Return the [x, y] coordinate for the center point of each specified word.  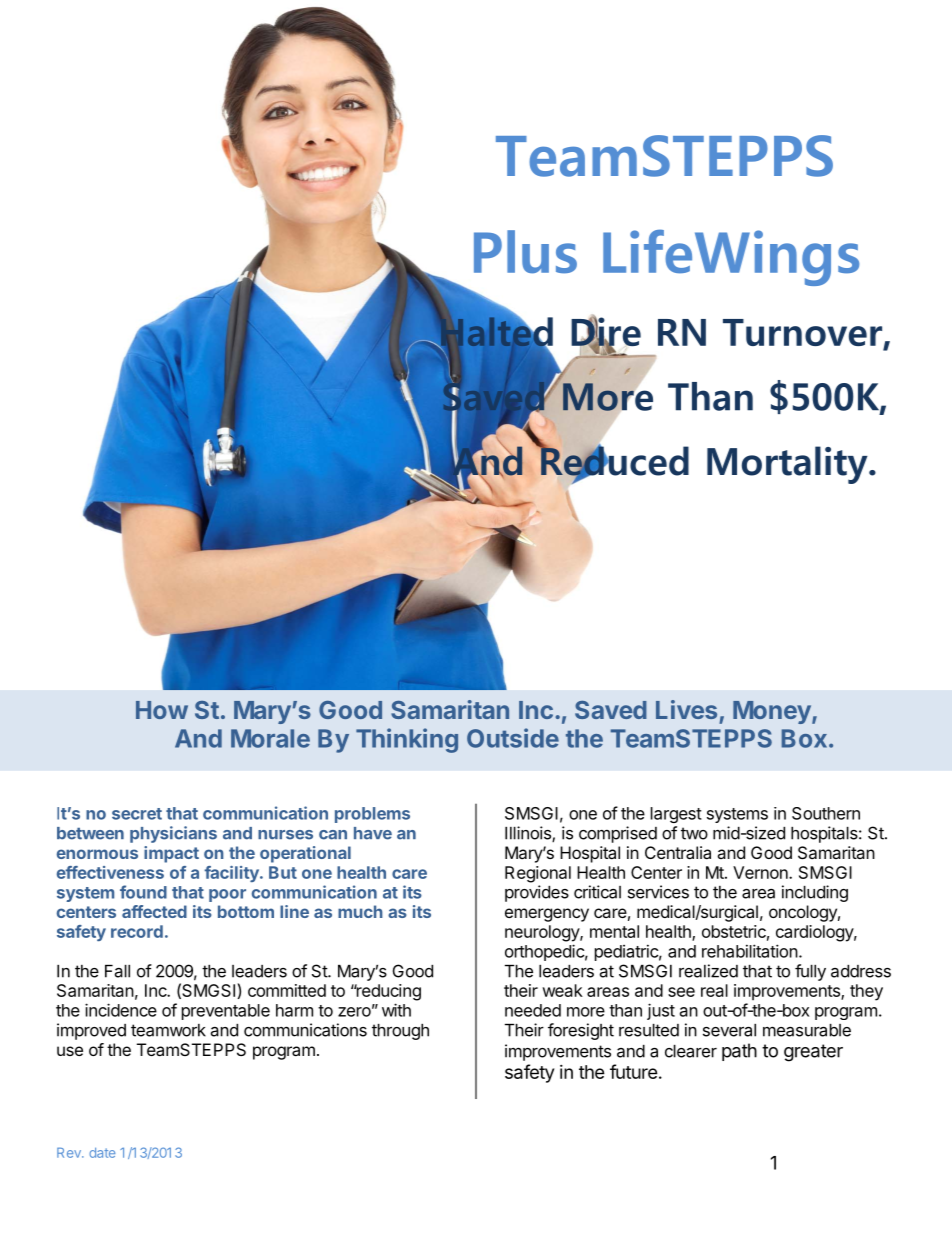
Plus [525, 252]
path [739, 1052]
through [400, 1032]
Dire [606, 332]
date [102, 1152]
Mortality [788, 465]
